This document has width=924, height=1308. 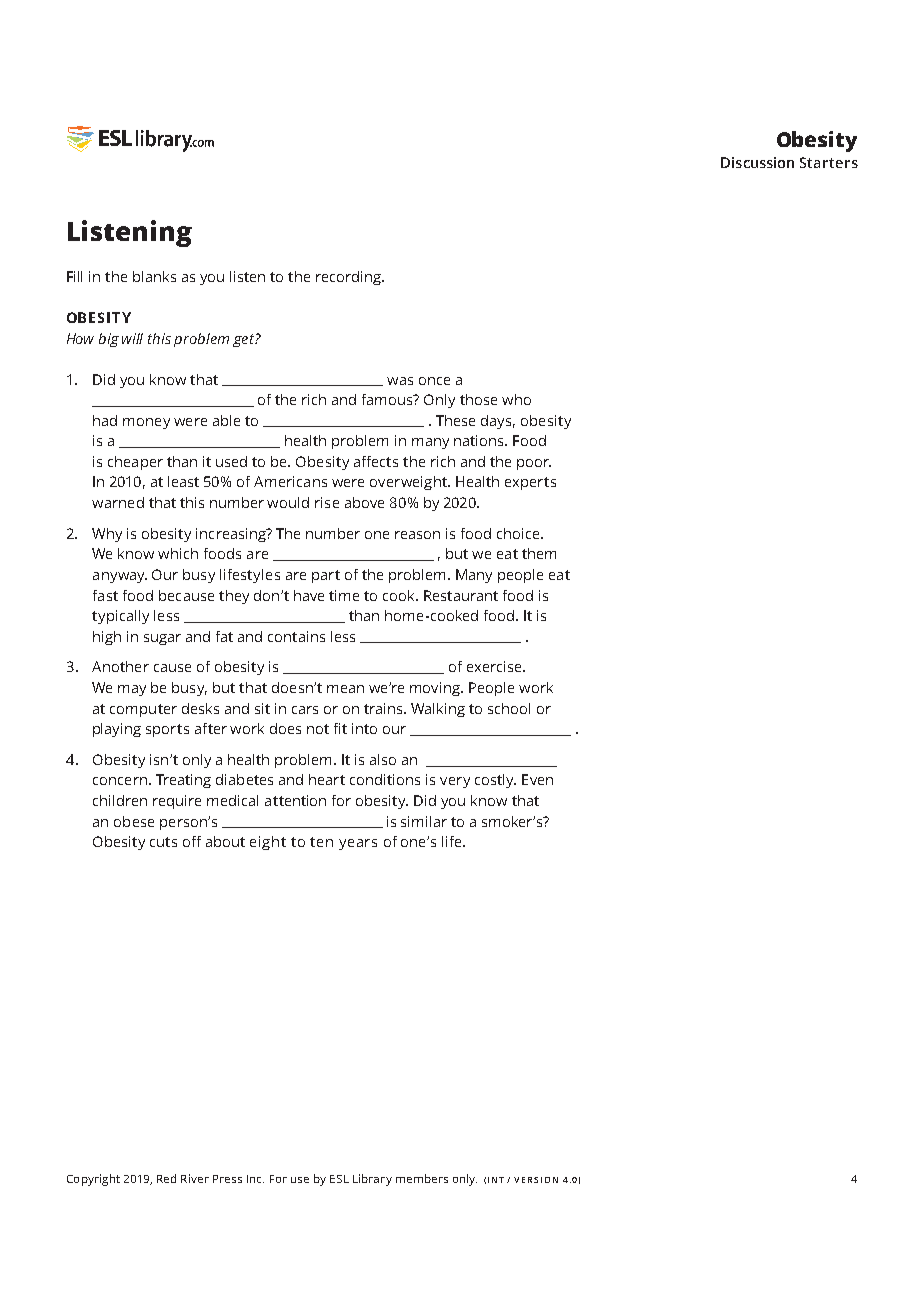 I want to click on school, so click(x=509, y=708).
